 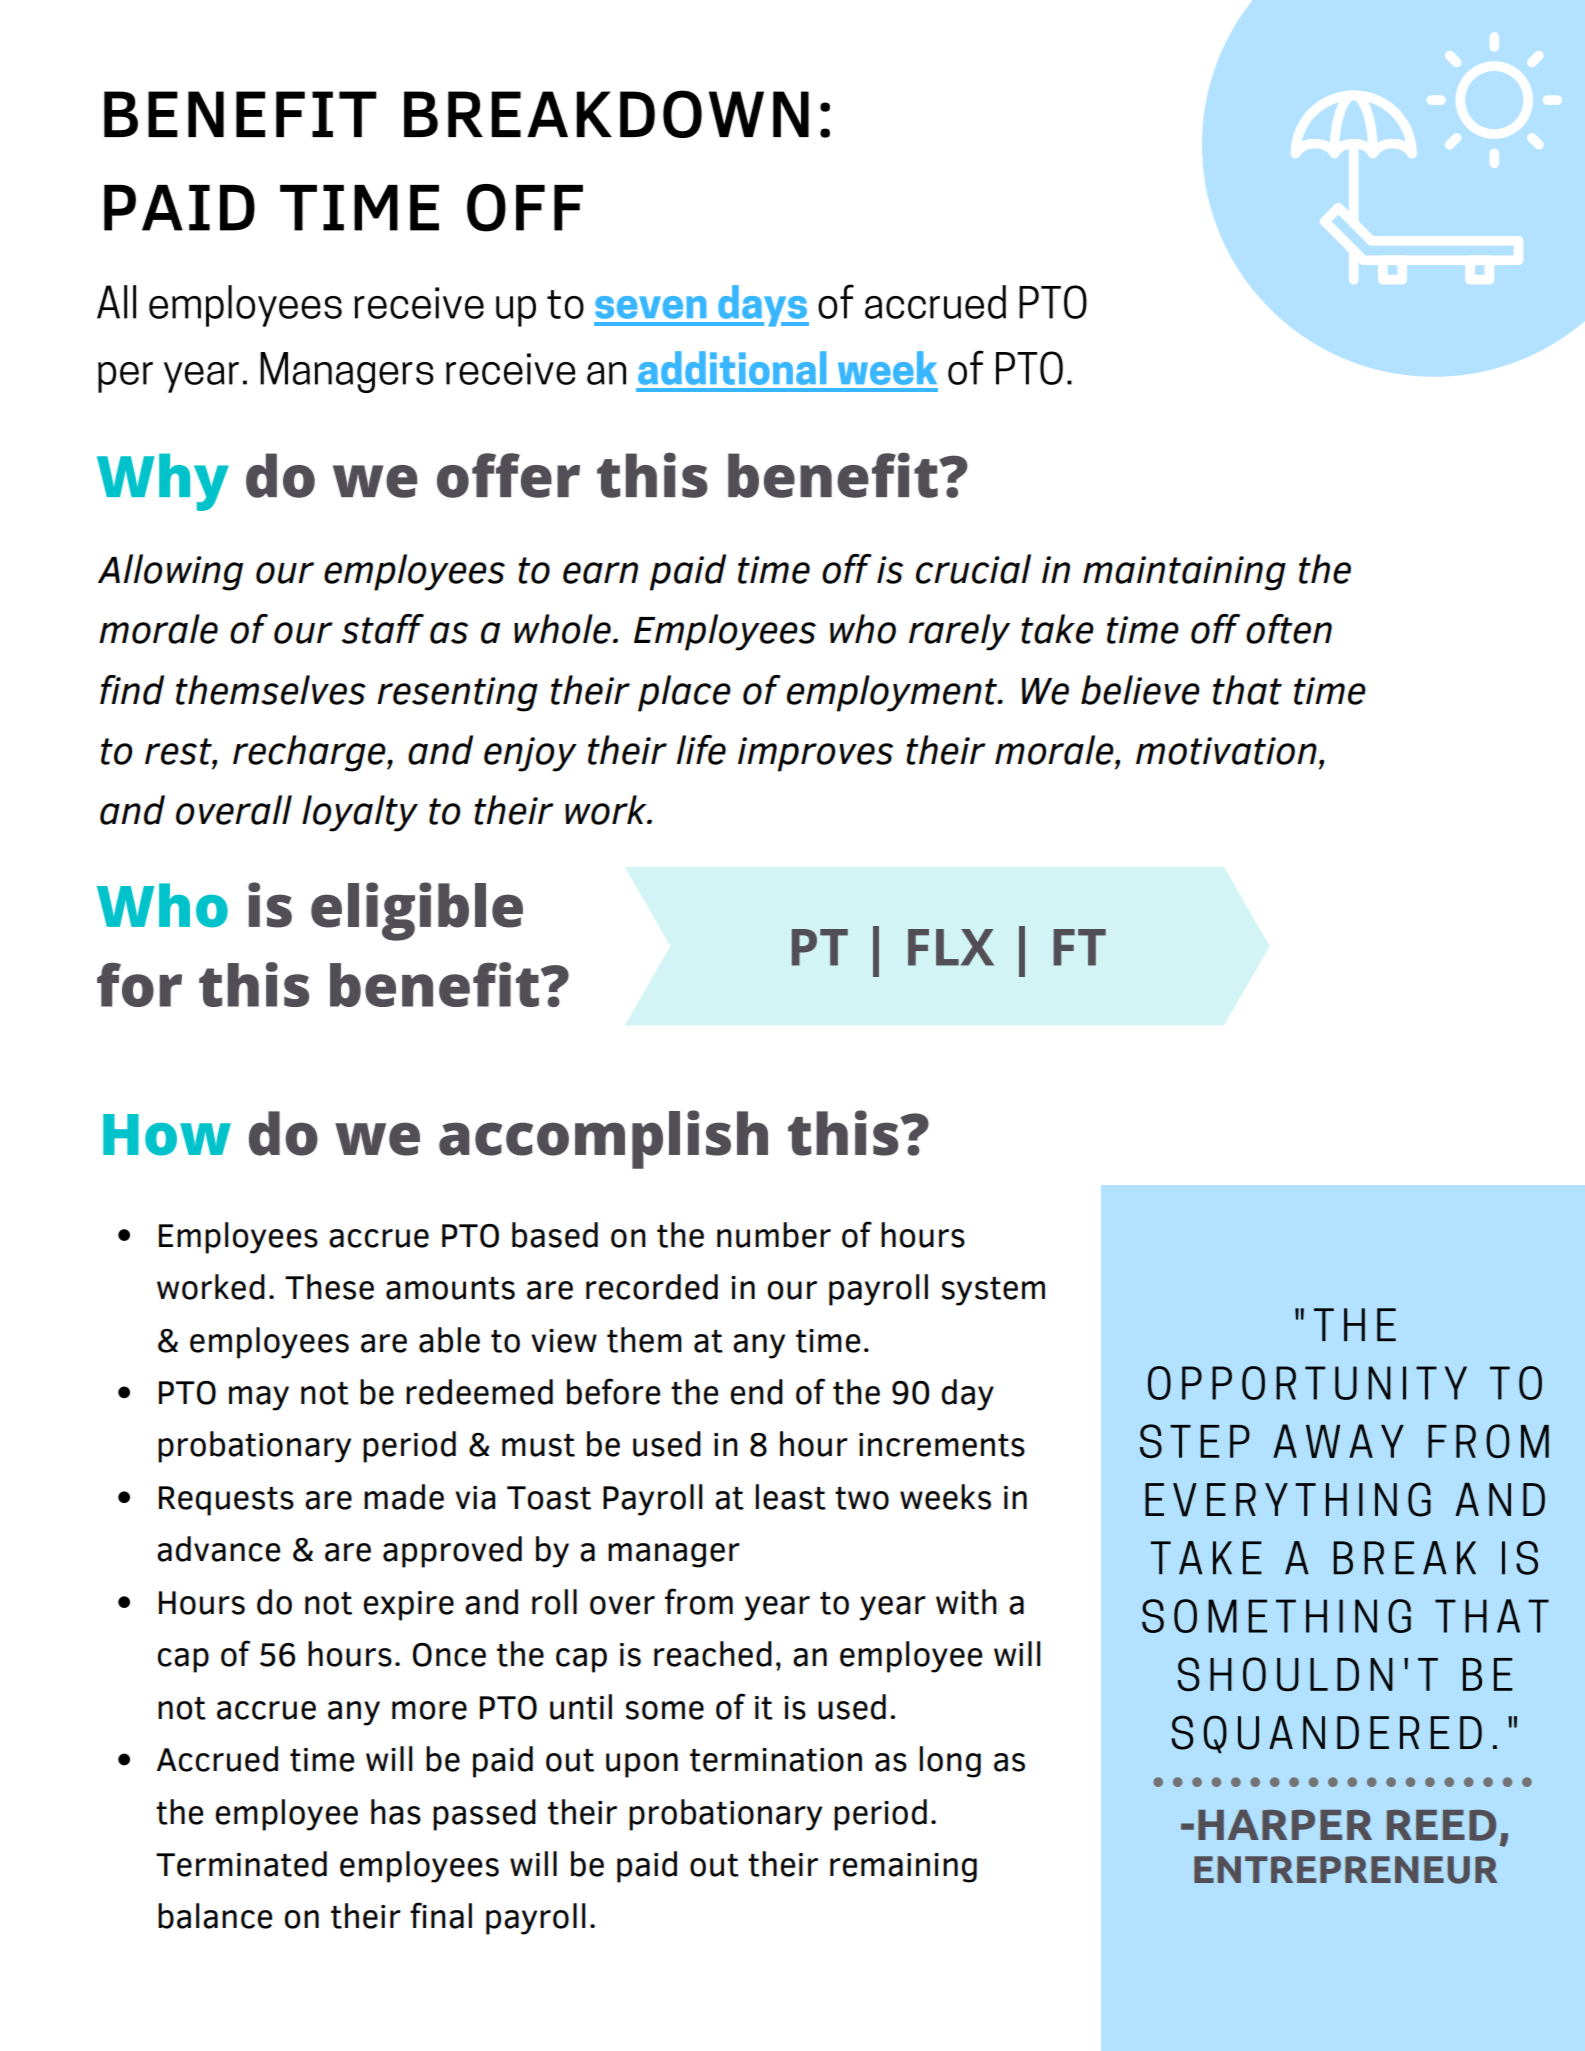 What do you see at coordinates (1226, 751) in the screenshot?
I see `motivation` at bounding box center [1226, 751].
